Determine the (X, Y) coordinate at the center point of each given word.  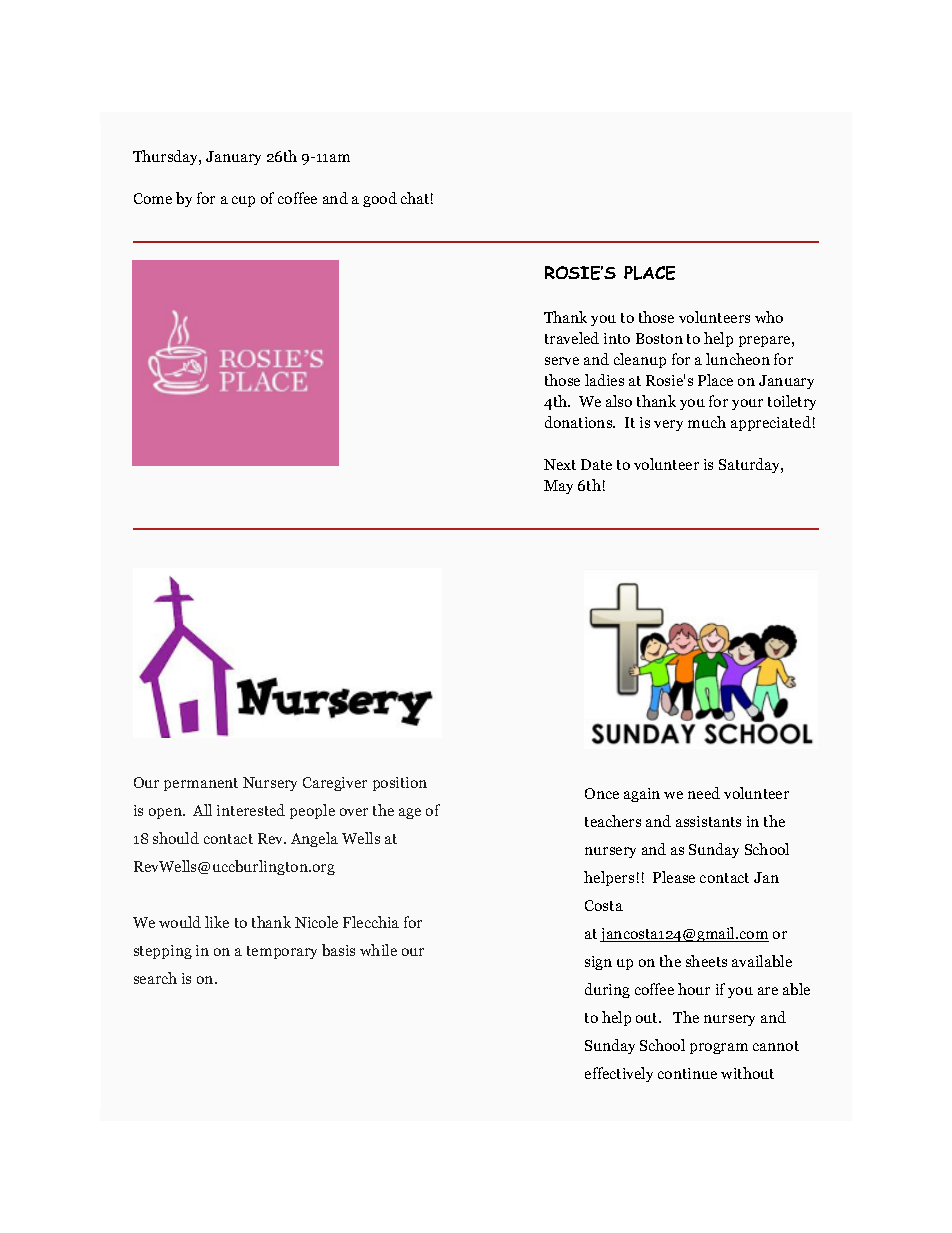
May (558, 487)
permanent (201, 784)
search (155, 978)
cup (243, 201)
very (668, 425)
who (769, 317)
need (704, 793)
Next (560, 464)
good (380, 199)
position (400, 784)
